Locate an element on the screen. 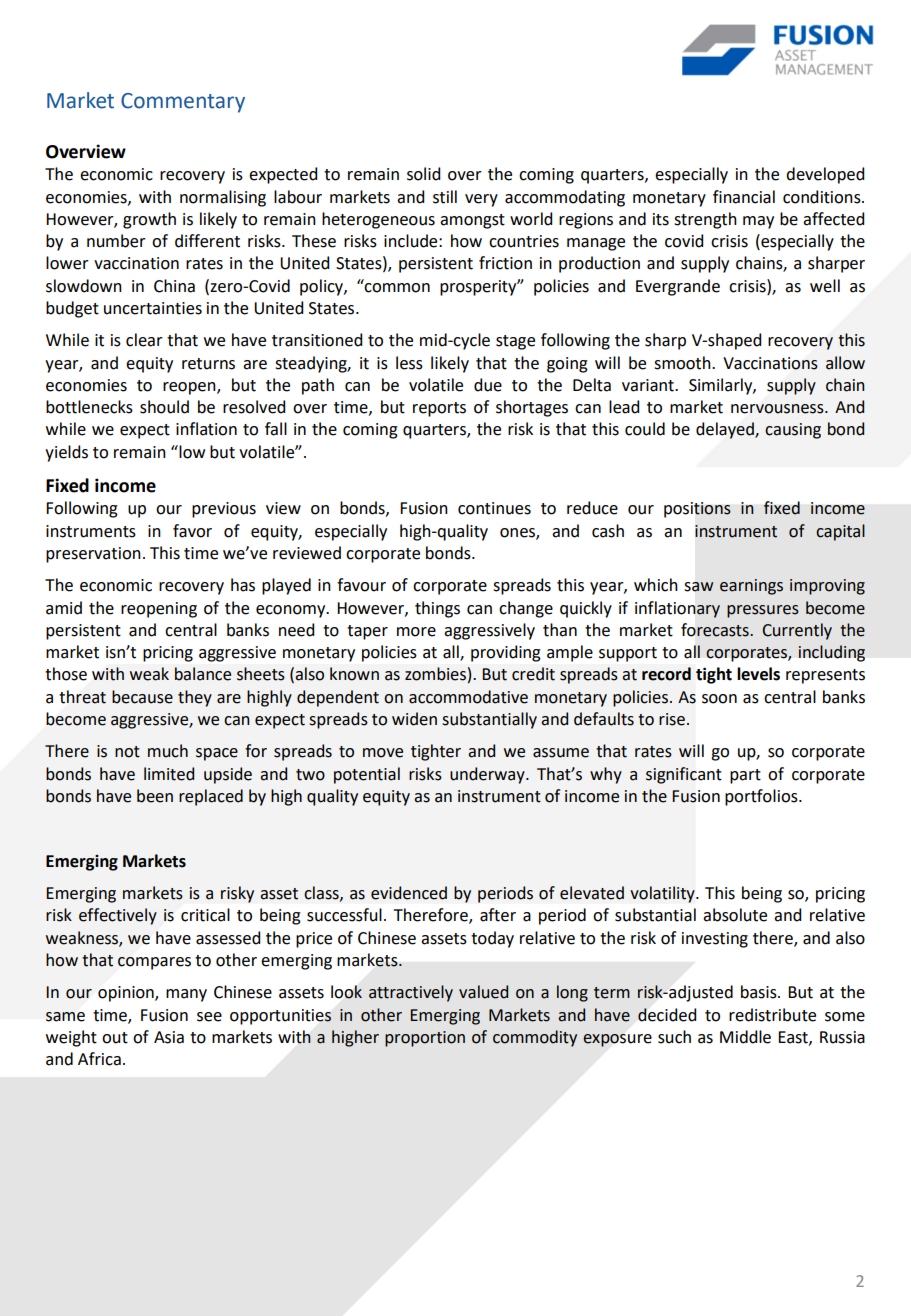 This screenshot has height=1316, width=911. solid is located at coordinates (423, 174).
